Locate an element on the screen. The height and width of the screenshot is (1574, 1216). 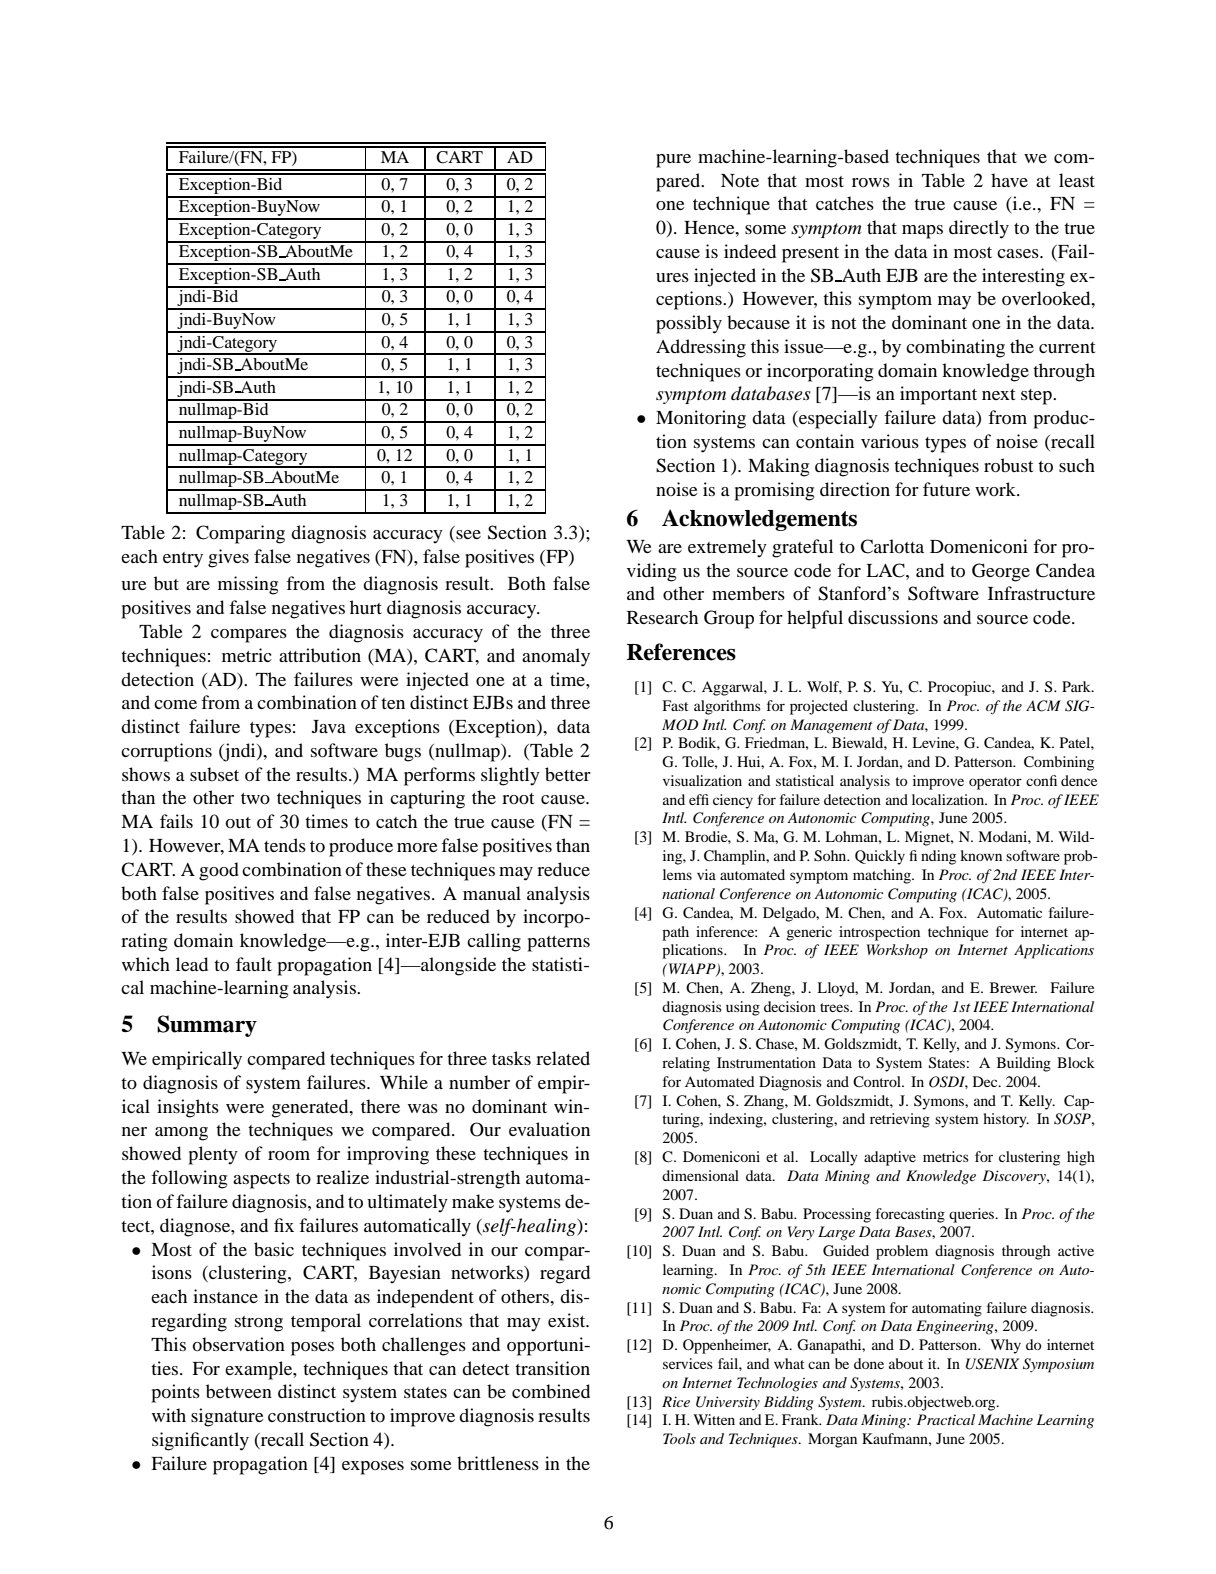
operator is located at coordinates (995, 783).
